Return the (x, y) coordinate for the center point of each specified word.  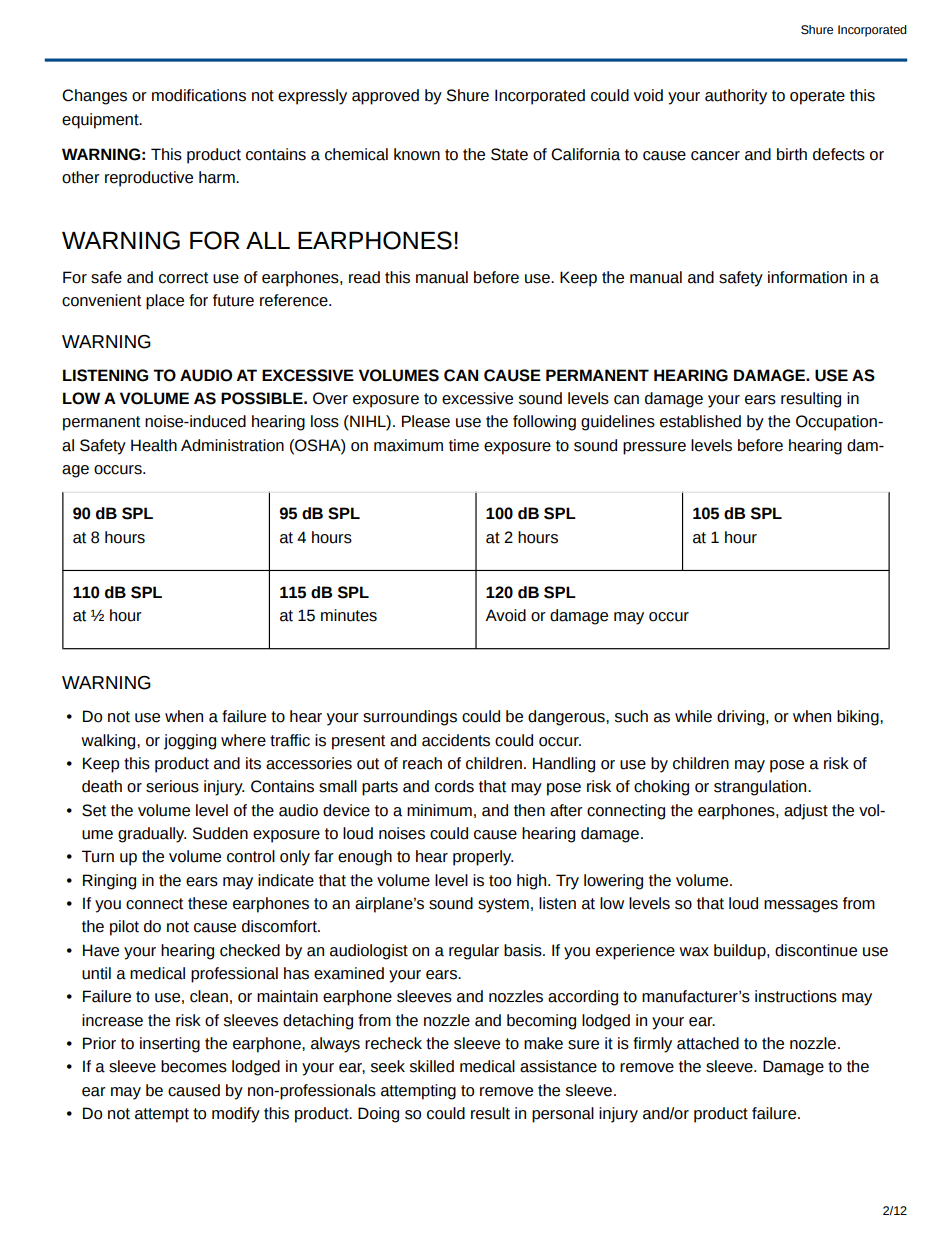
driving (742, 718)
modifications (199, 95)
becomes (194, 1066)
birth (792, 154)
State (509, 154)
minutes (349, 615)
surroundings (410, 718)
